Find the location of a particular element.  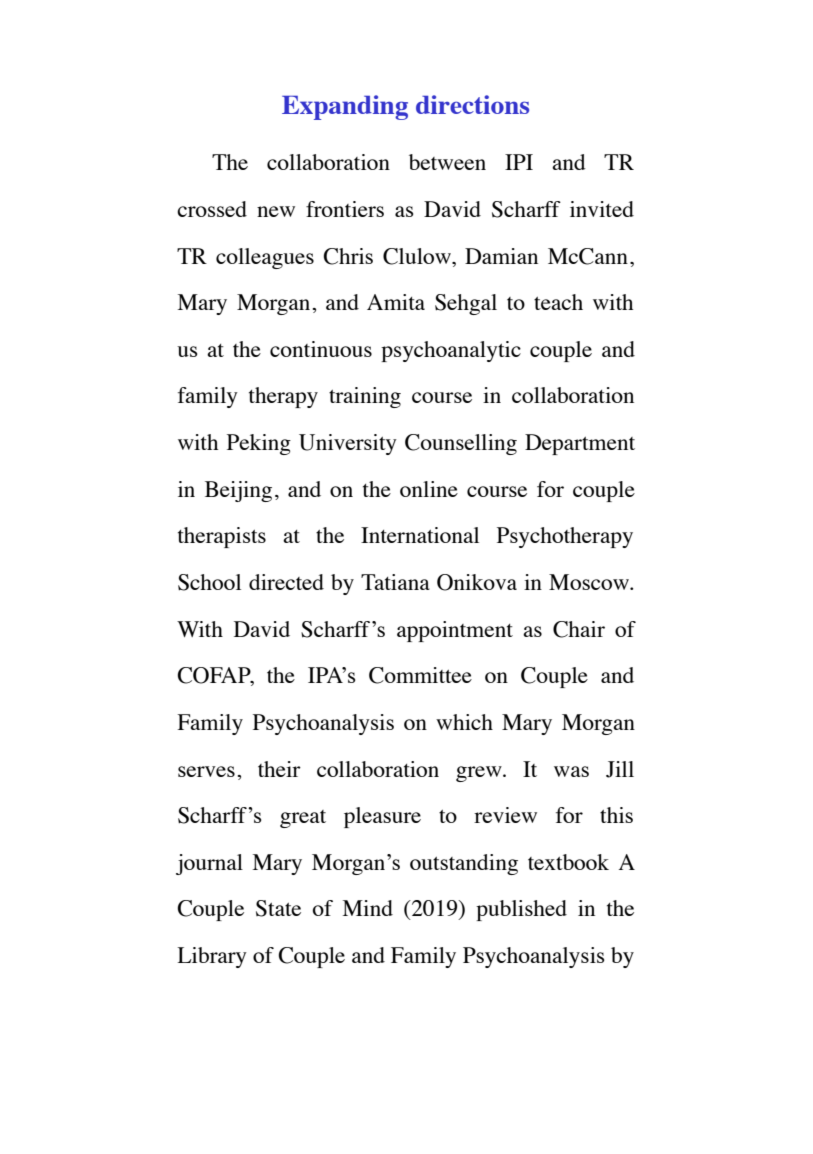

new is located at coordinates (276, 211).
